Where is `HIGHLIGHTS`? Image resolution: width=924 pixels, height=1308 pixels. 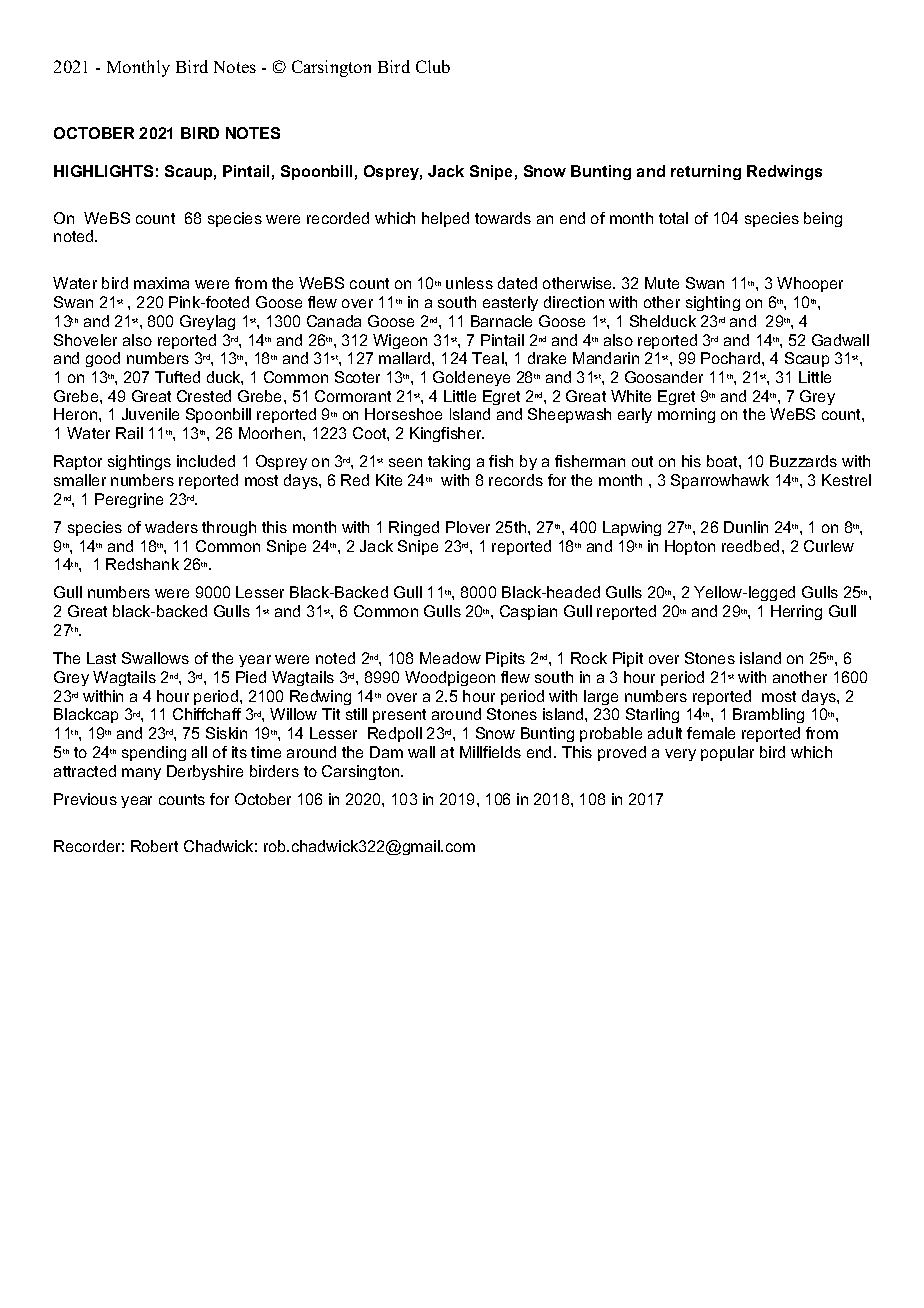
HIGHLIGHTS is located at coordinates (103, 171).
